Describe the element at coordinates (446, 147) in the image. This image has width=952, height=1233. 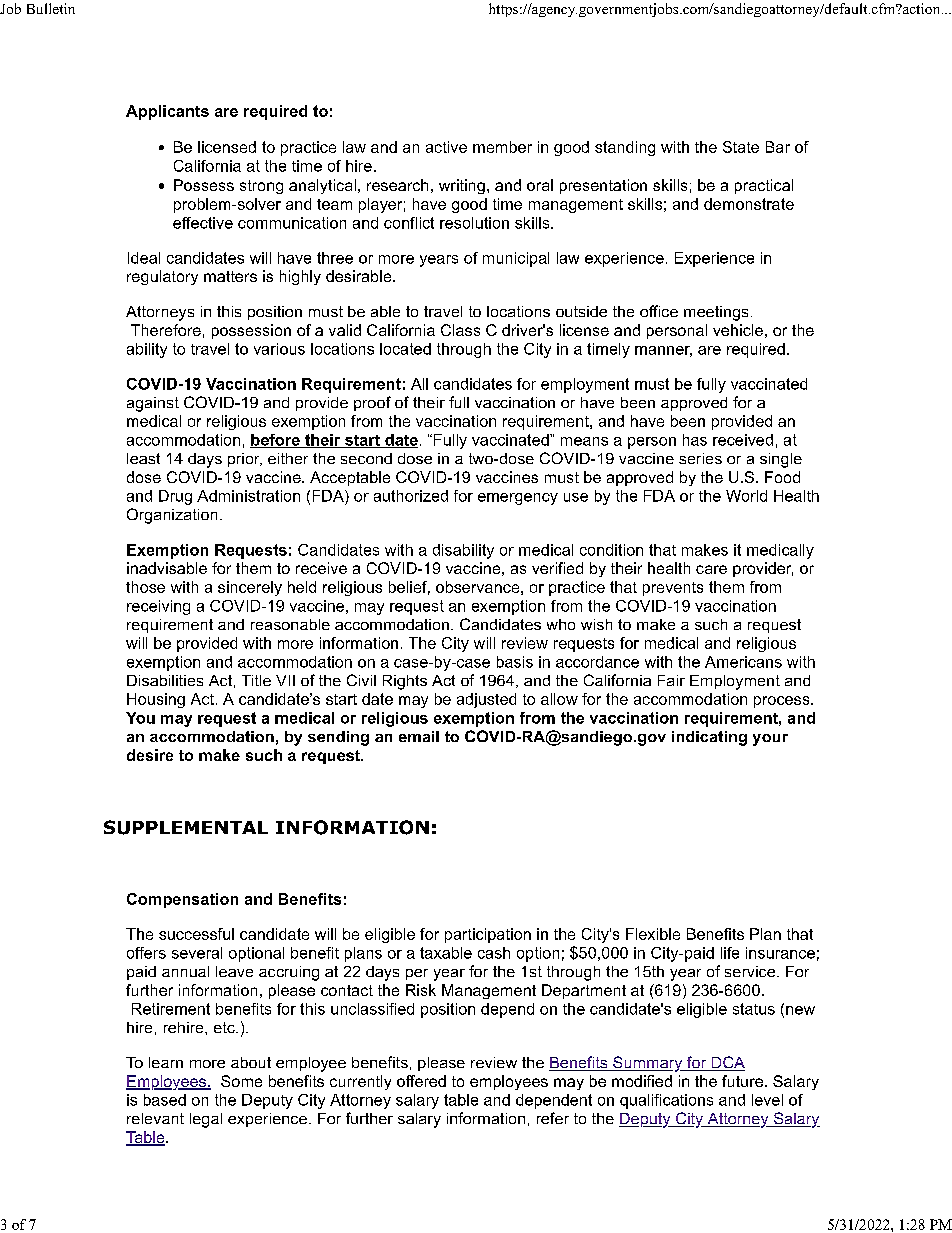
I see `active` at that location.
